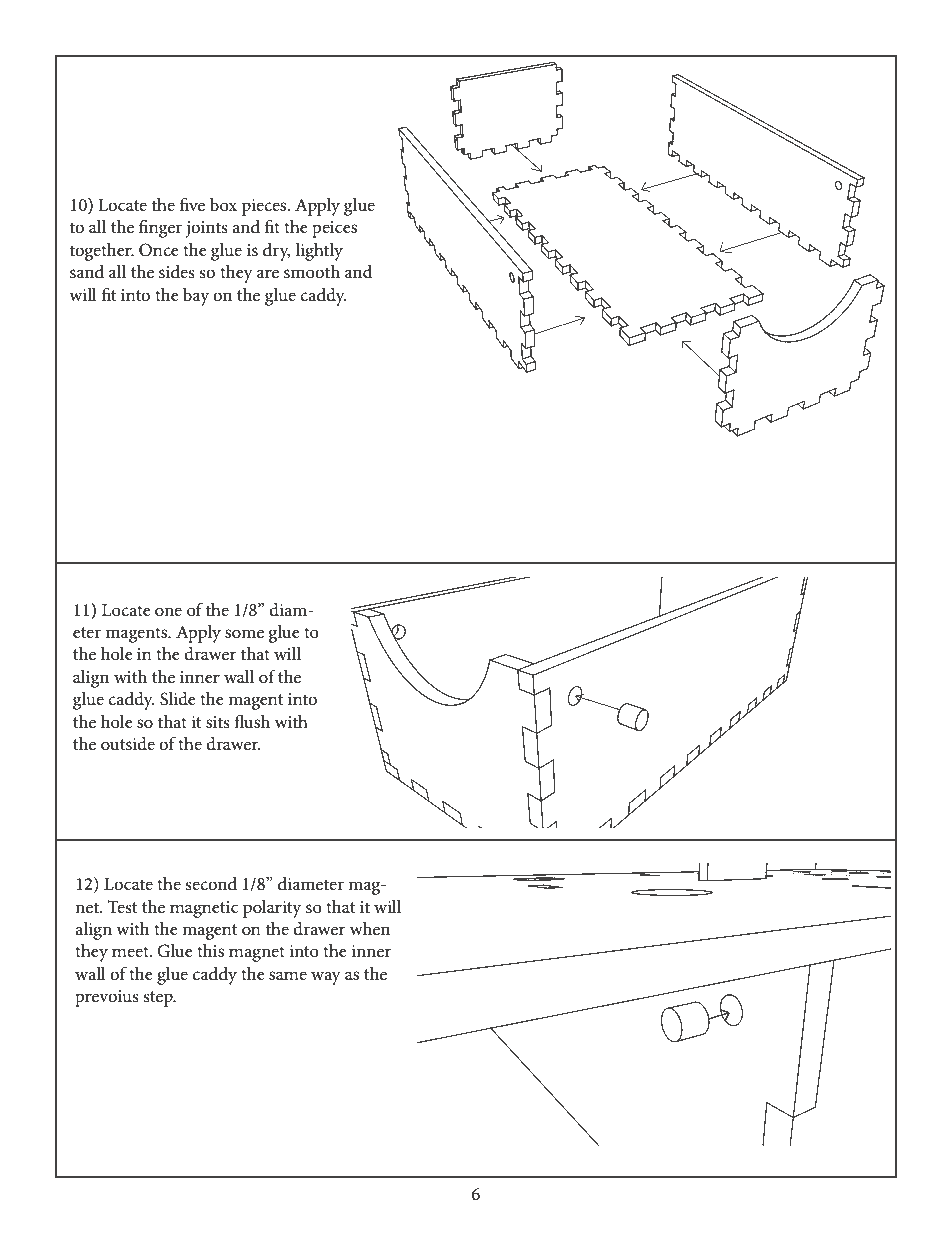 This document has width=952, height=1233. Describe the element at coordinates (131, 951) in the document. I see `meet` at that location.
